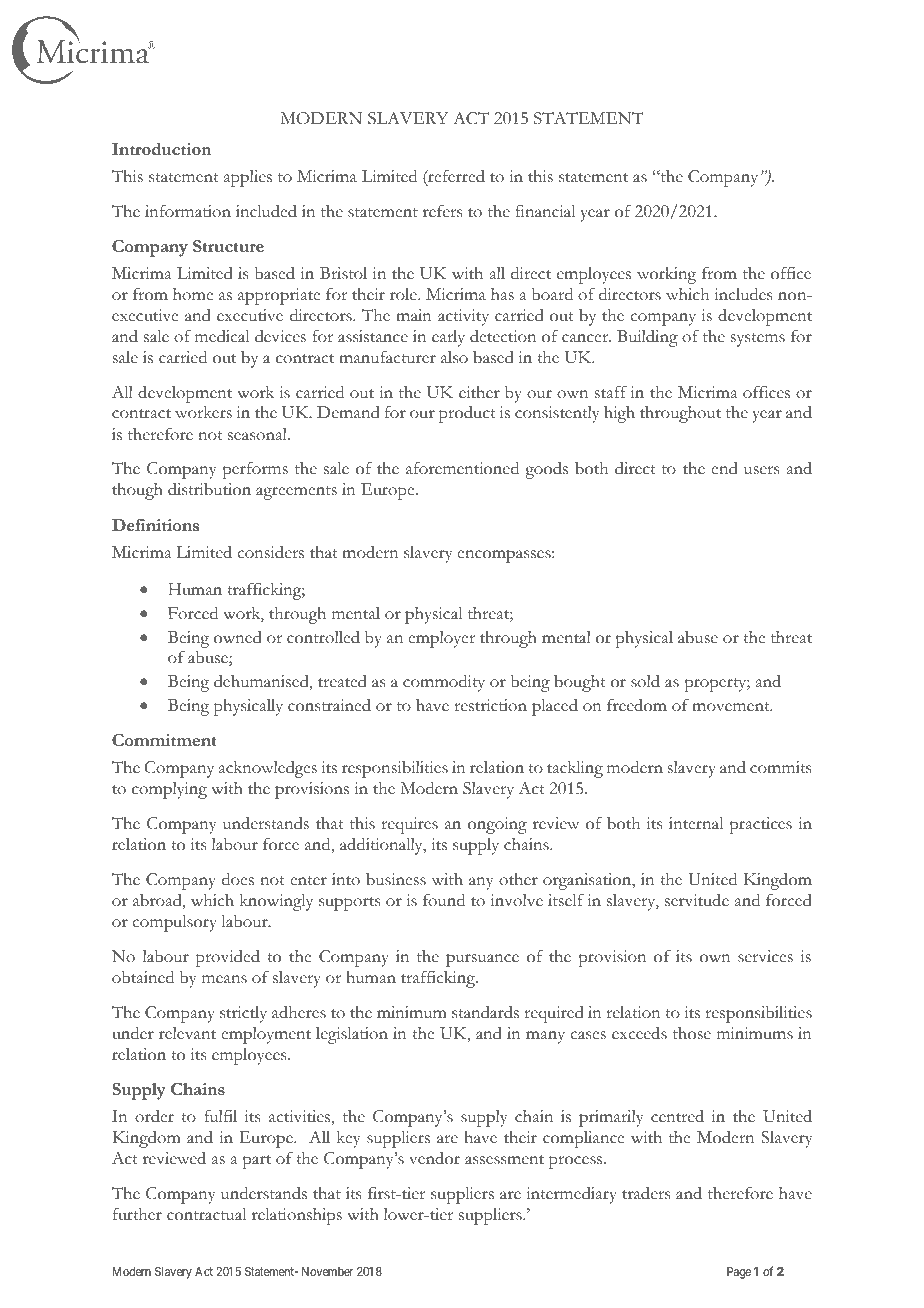  I want to click on further, so click(137, 1214).
